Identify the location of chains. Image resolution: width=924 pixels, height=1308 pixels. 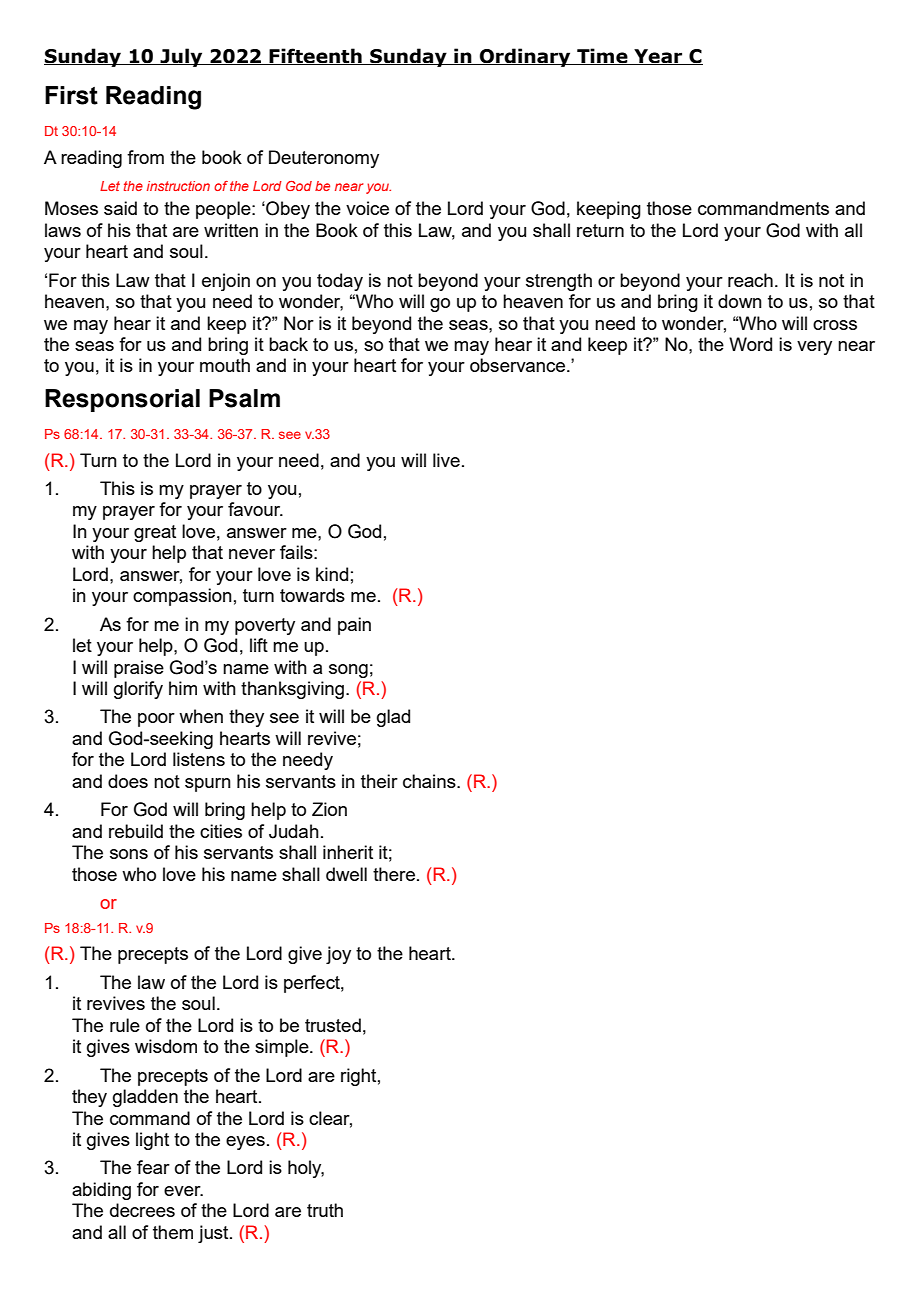
(430, 781).
